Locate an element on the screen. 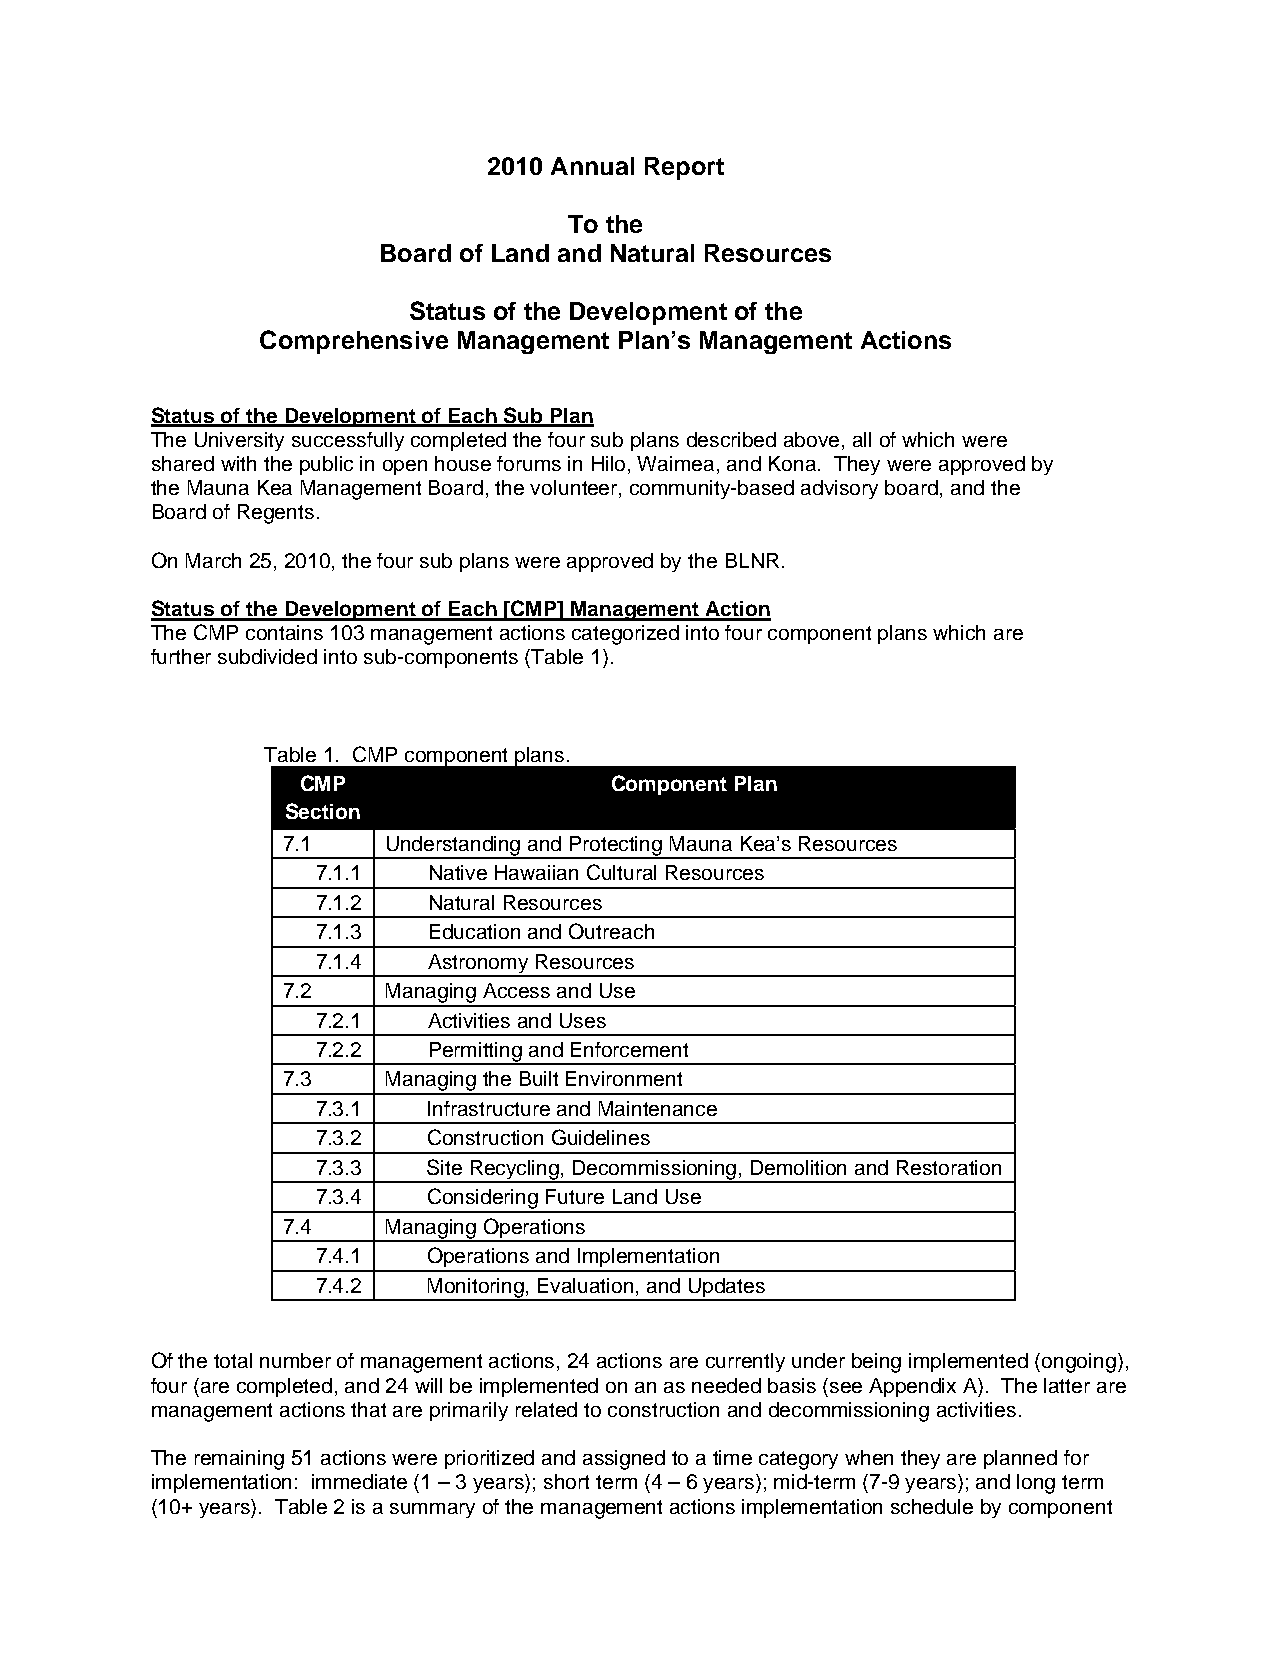 The height and width of the screenshot is (1666, 1287). Annual is located at coordinates (592, 166).
